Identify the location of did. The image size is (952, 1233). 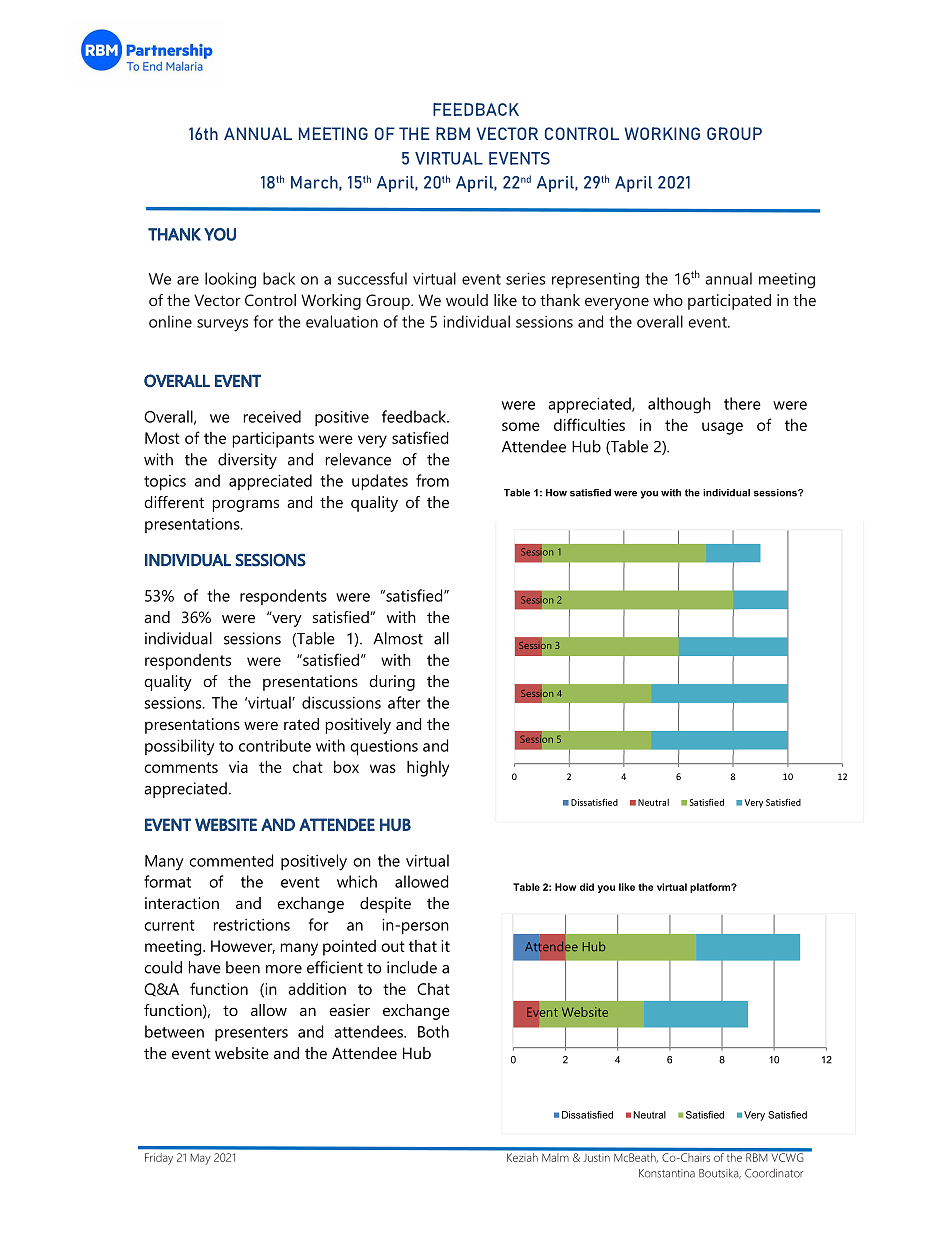
(587, 887).
